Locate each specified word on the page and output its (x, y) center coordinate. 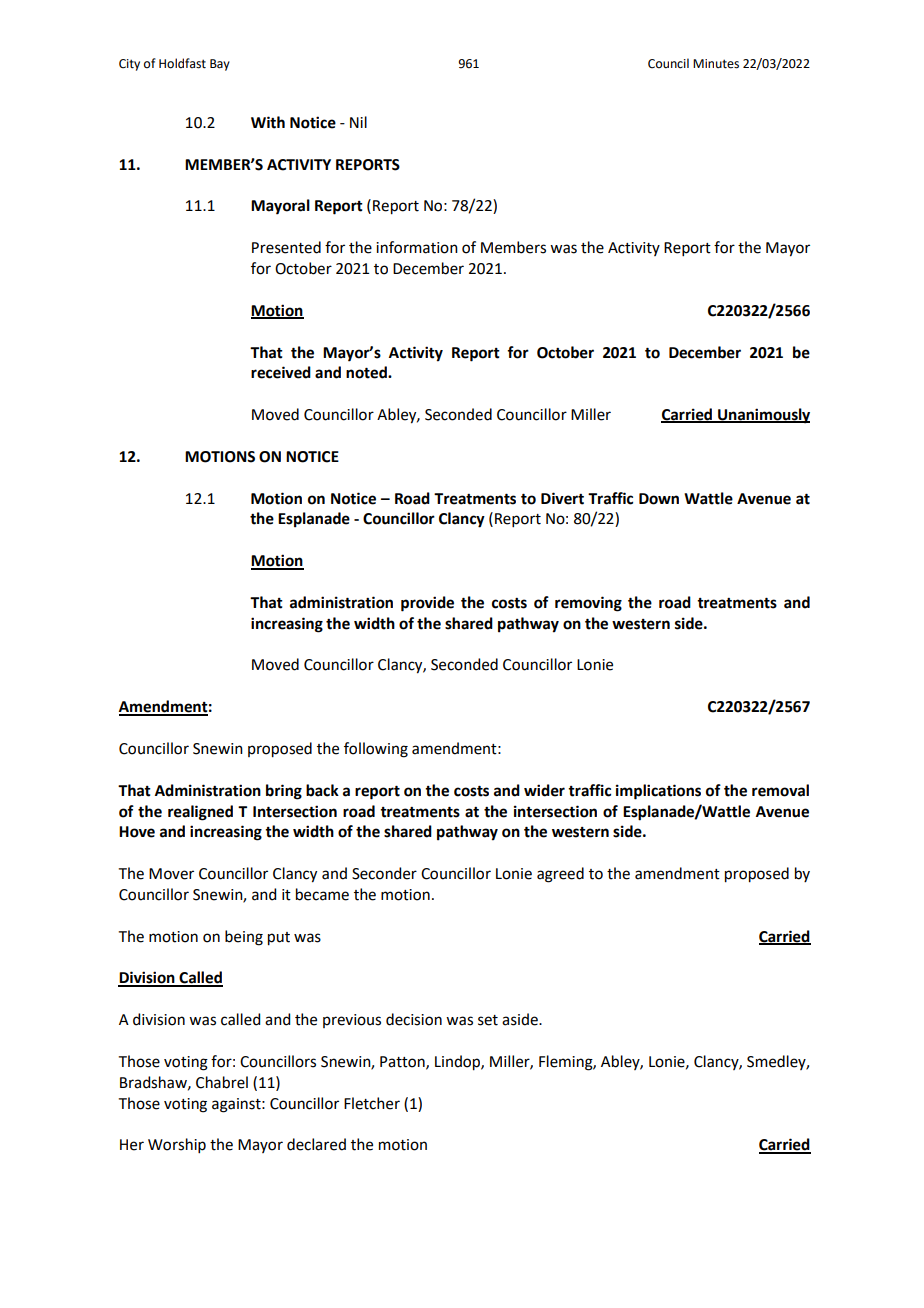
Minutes (716, 64)
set (488, 1020)
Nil (358, 122)
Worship (177, 1145)
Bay (220, 65)
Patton (403, 1062)
